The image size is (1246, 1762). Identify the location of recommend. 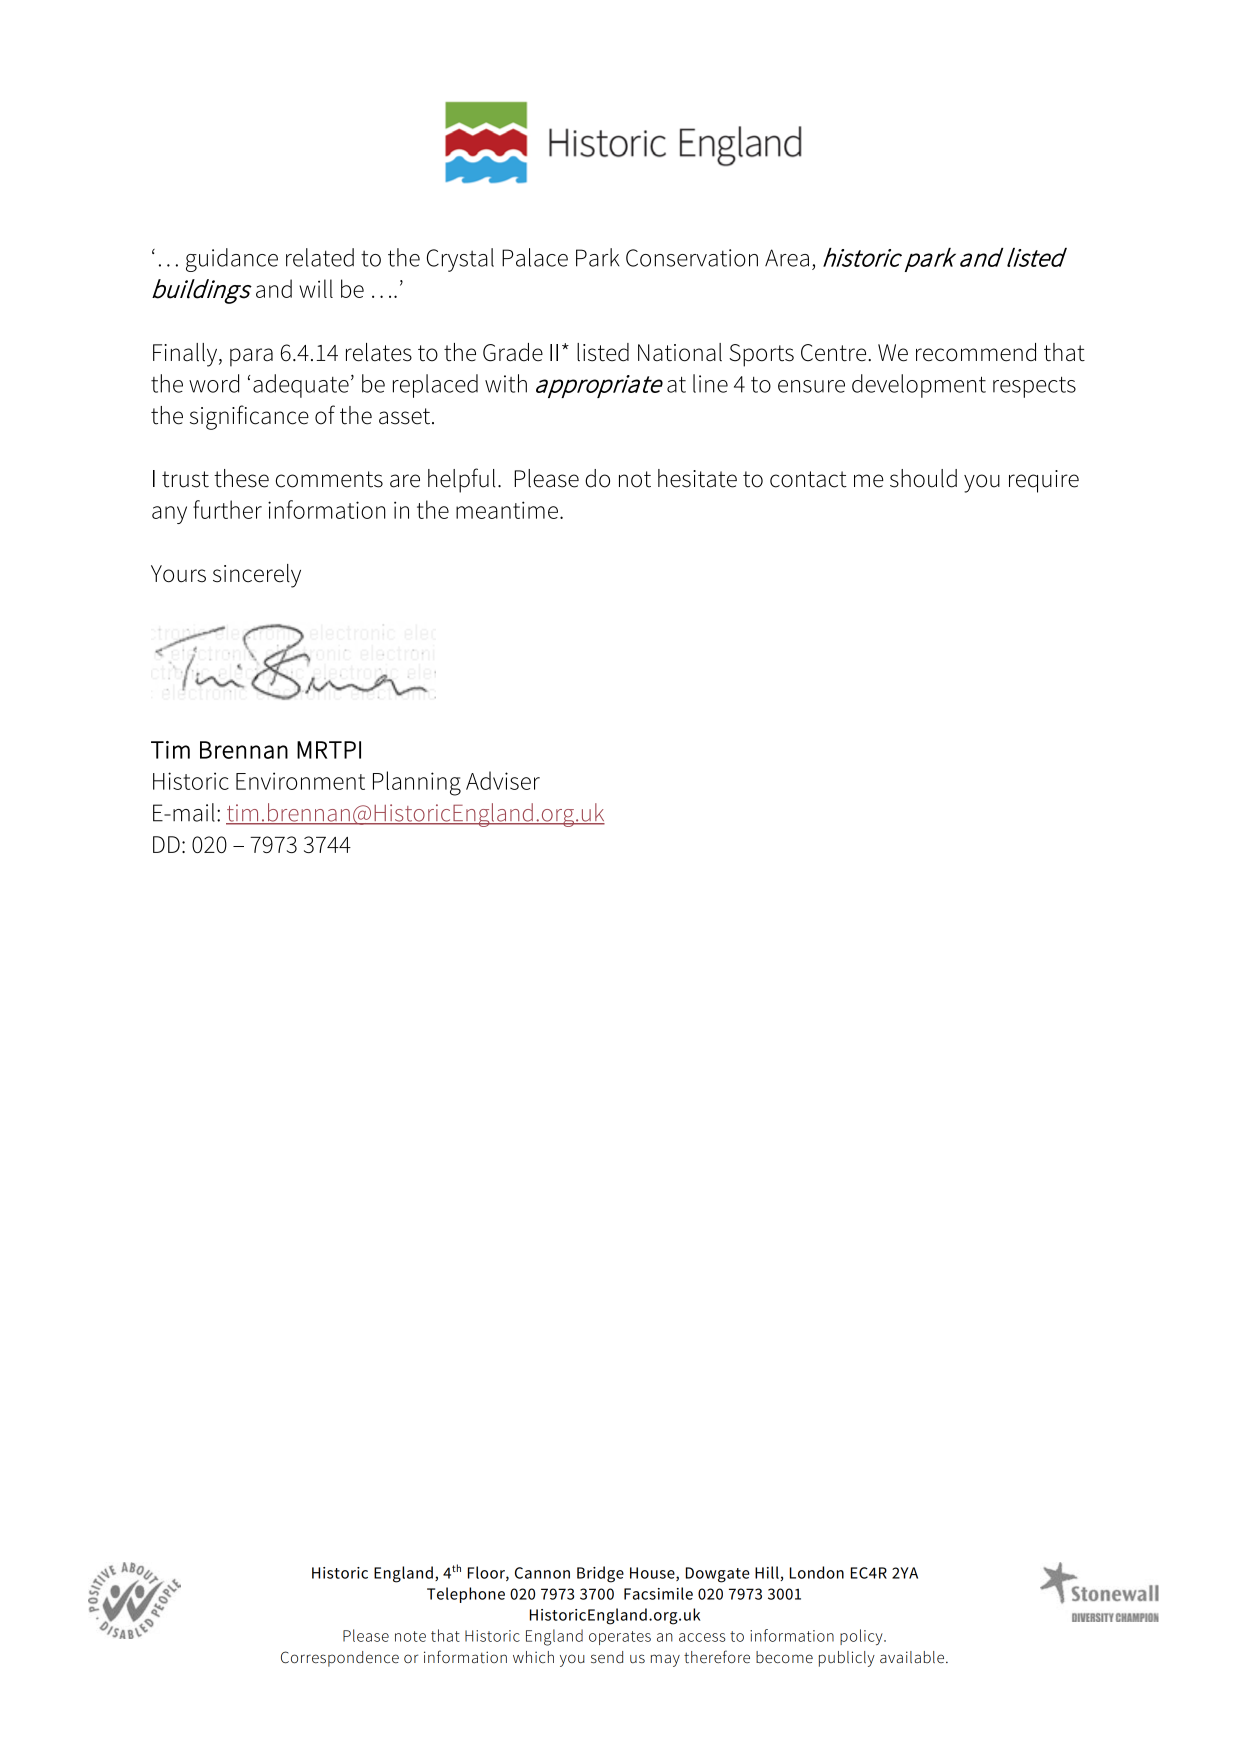
(976, 352).
